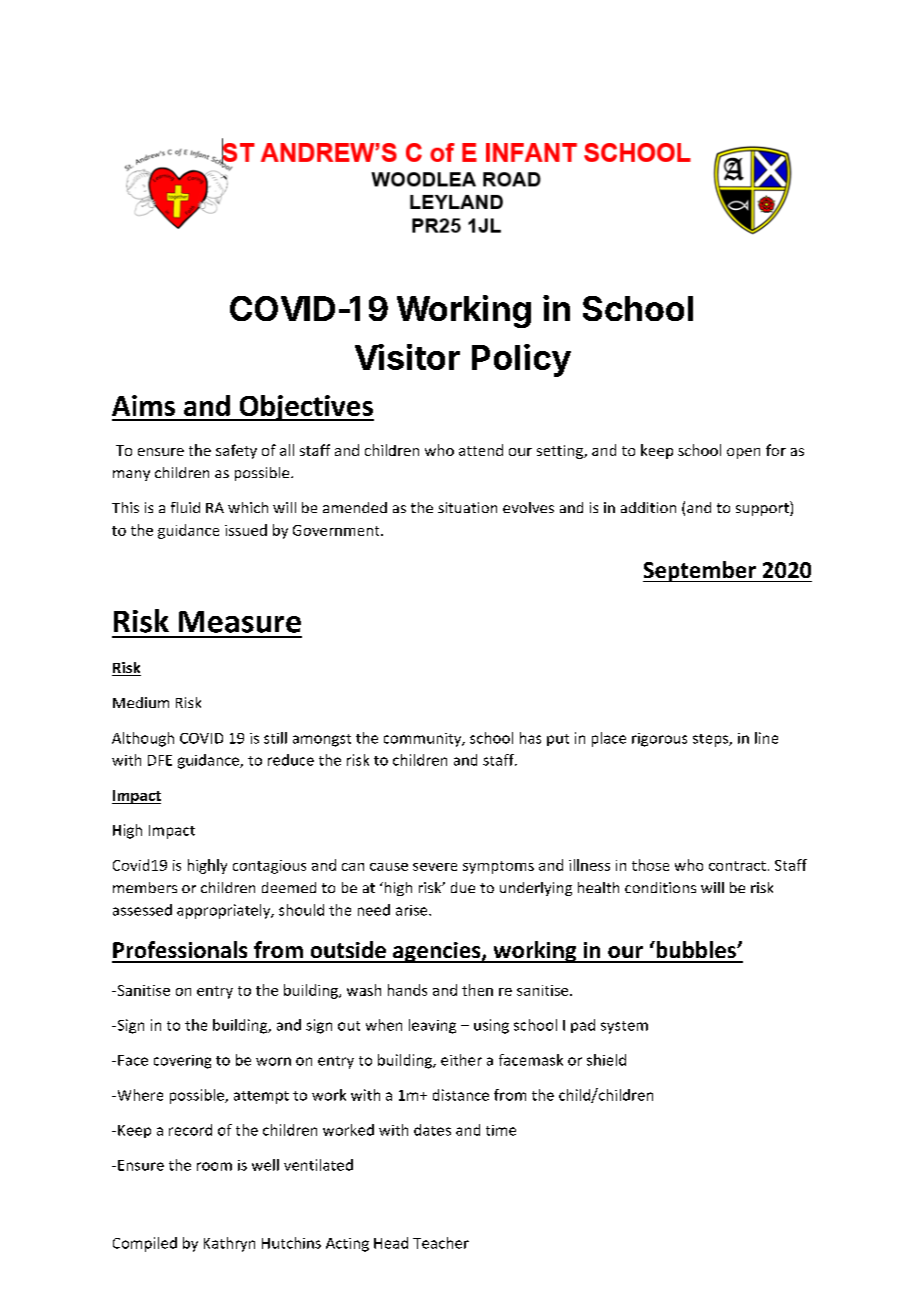 This image has width=924, height=1308. Describe the element at coordinates (141, 702) in the image. I see `Medium` at that location.
